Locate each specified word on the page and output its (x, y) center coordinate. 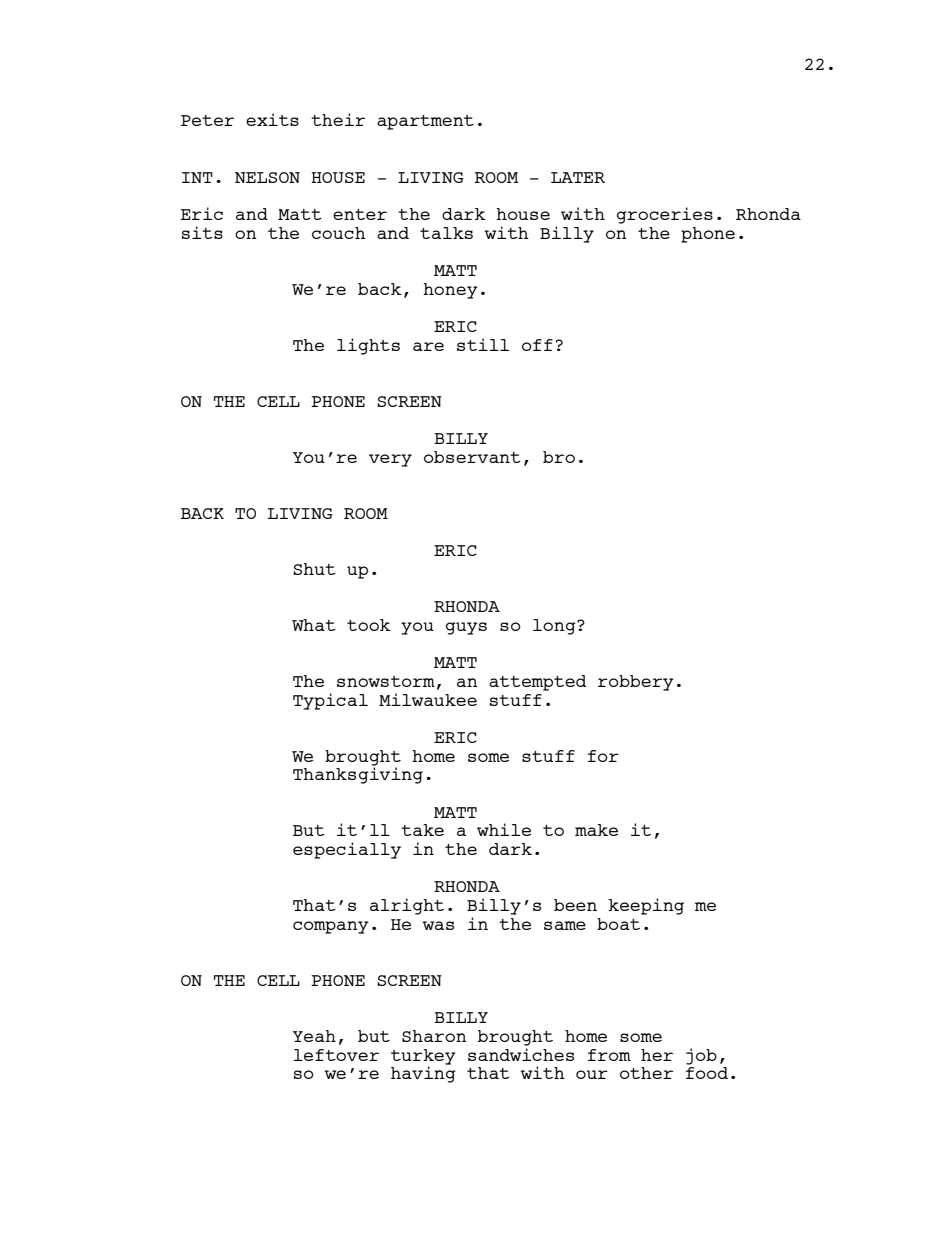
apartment (425, 122)
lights (368, 346)
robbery (636, 683)
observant (472, 457)
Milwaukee (428, 699)
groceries (665, 215)
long (555, 627)
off (537, 345)
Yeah (314, 1036)
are (428, 346)
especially (347, 850)
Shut (314, 569)
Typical (330, 701)
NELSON (267, 177)
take (422, 830)
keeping (646, 906)
